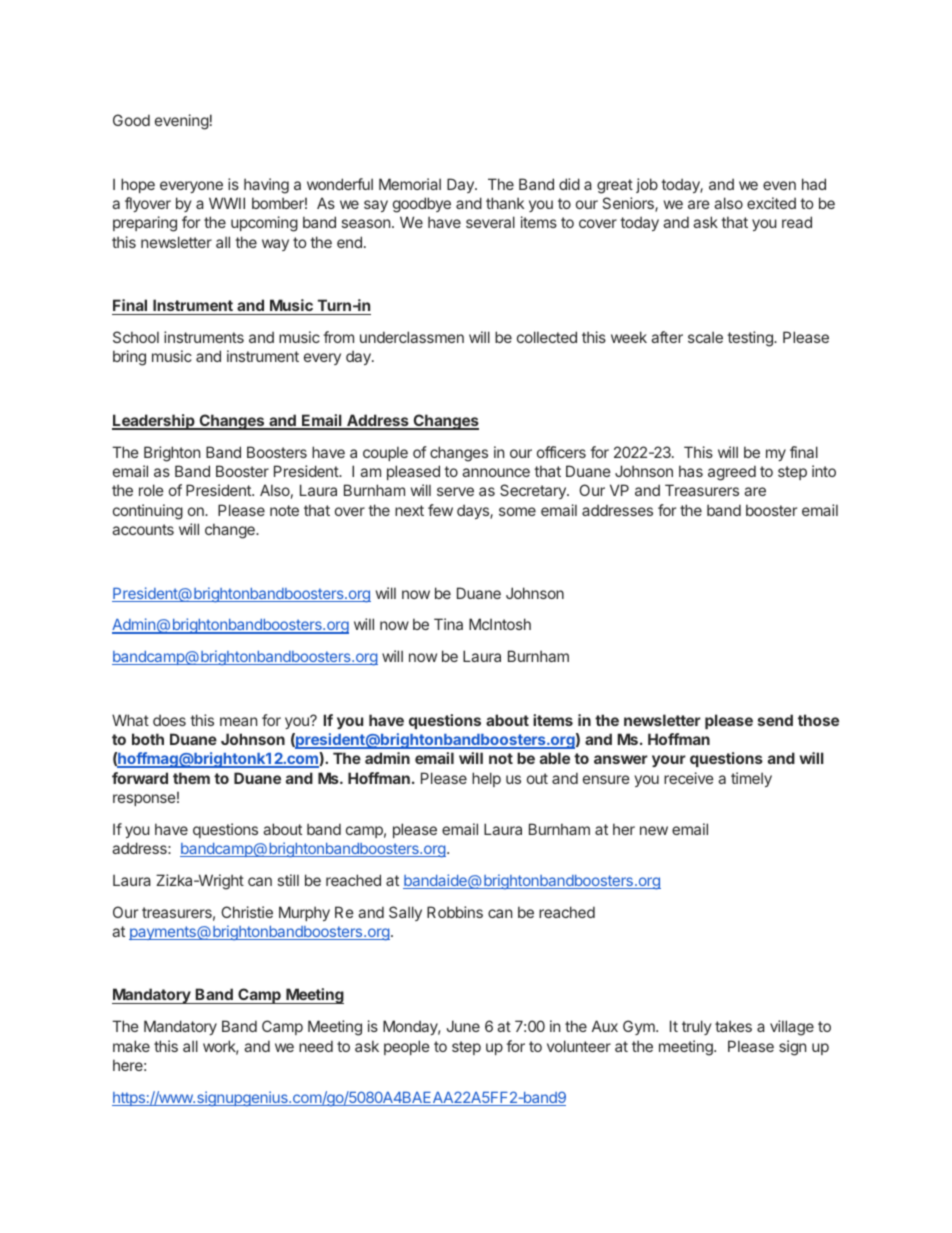 The image size is (952, 1233). I want to click on accounts, so click(143, 529).
